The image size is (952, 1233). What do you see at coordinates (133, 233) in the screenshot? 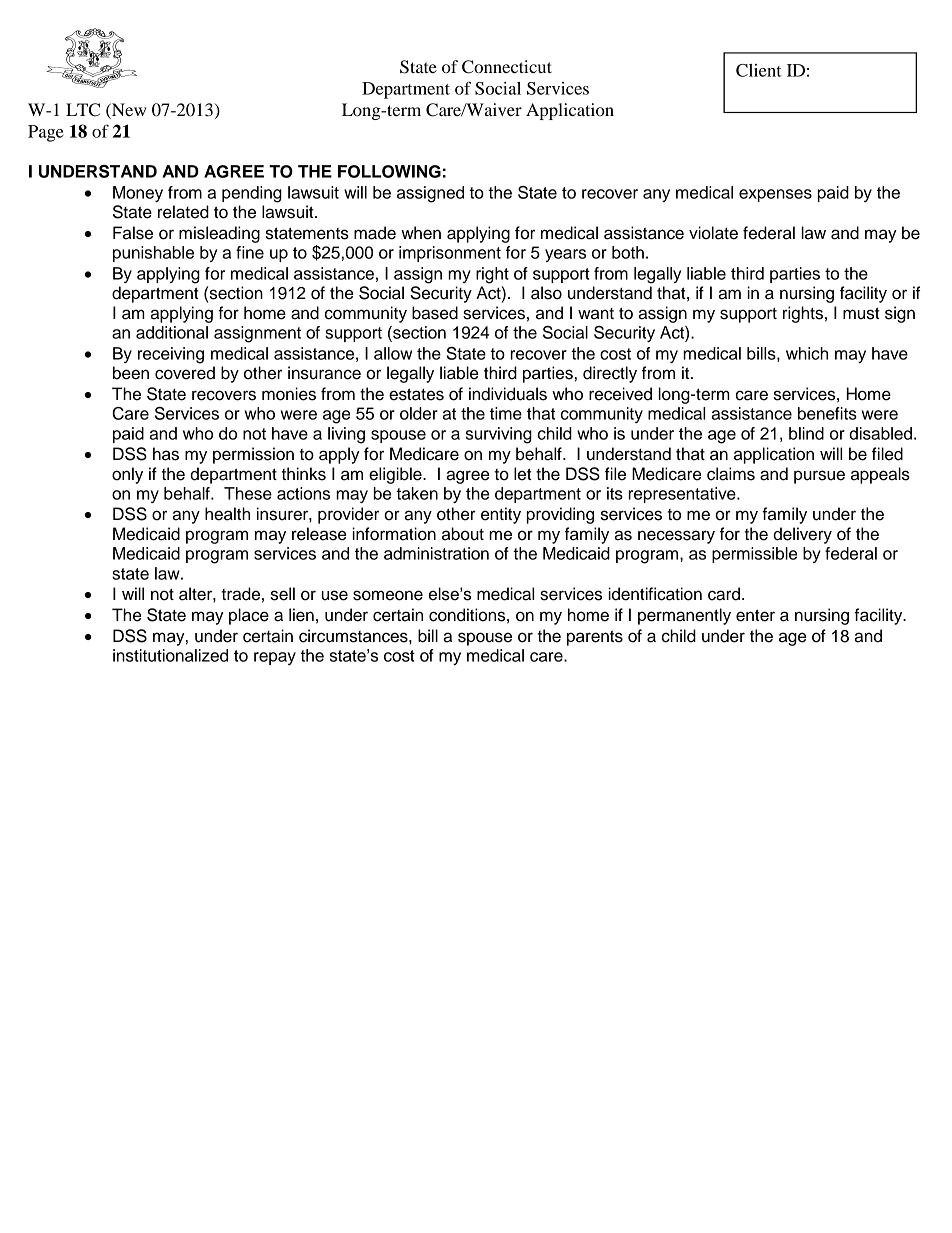
I see `False` at bounding box center [133, 233].
